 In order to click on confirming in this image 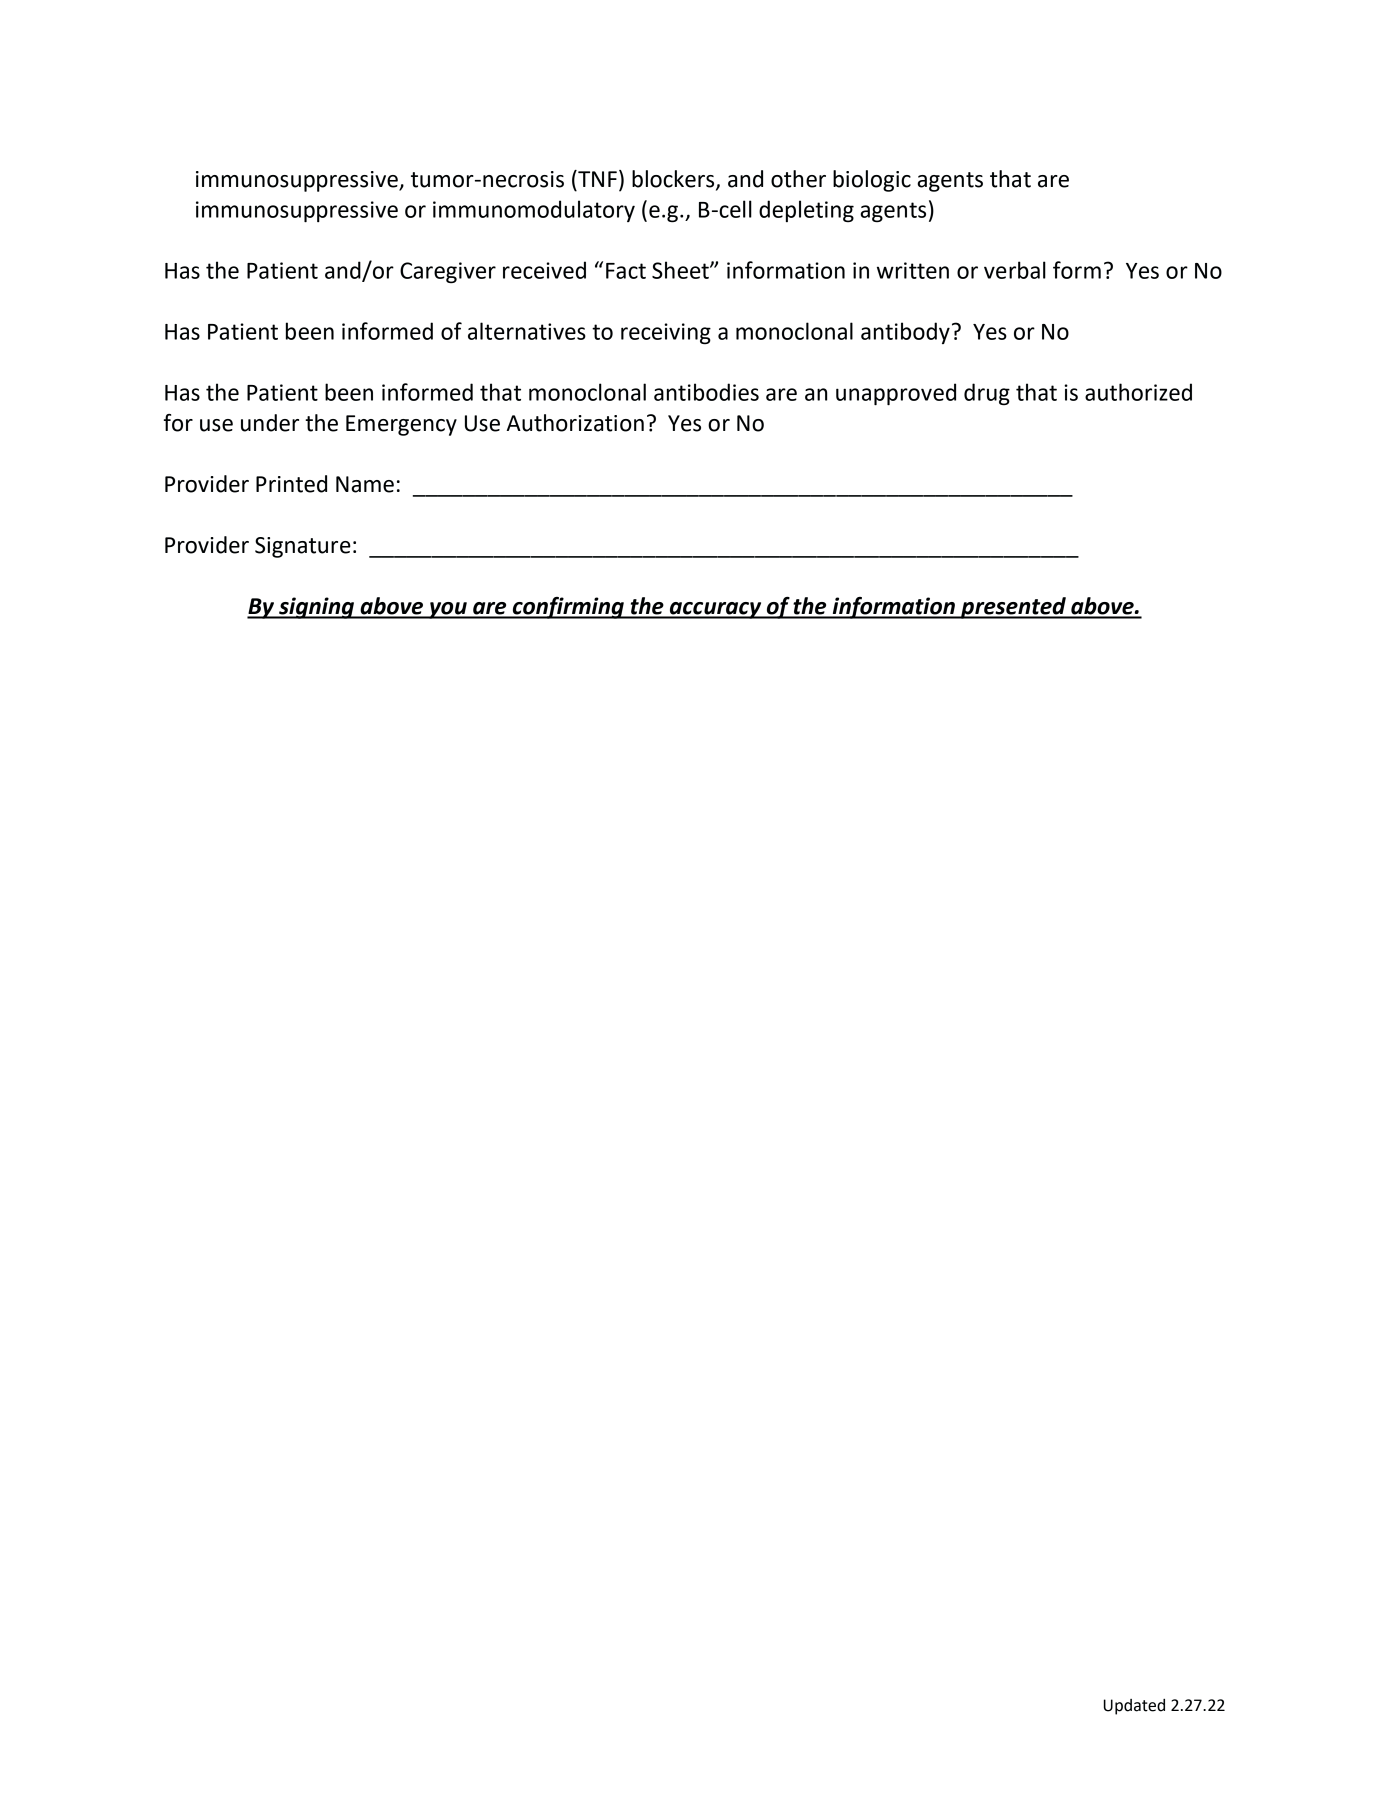, I will do `click(568, 608)`.
